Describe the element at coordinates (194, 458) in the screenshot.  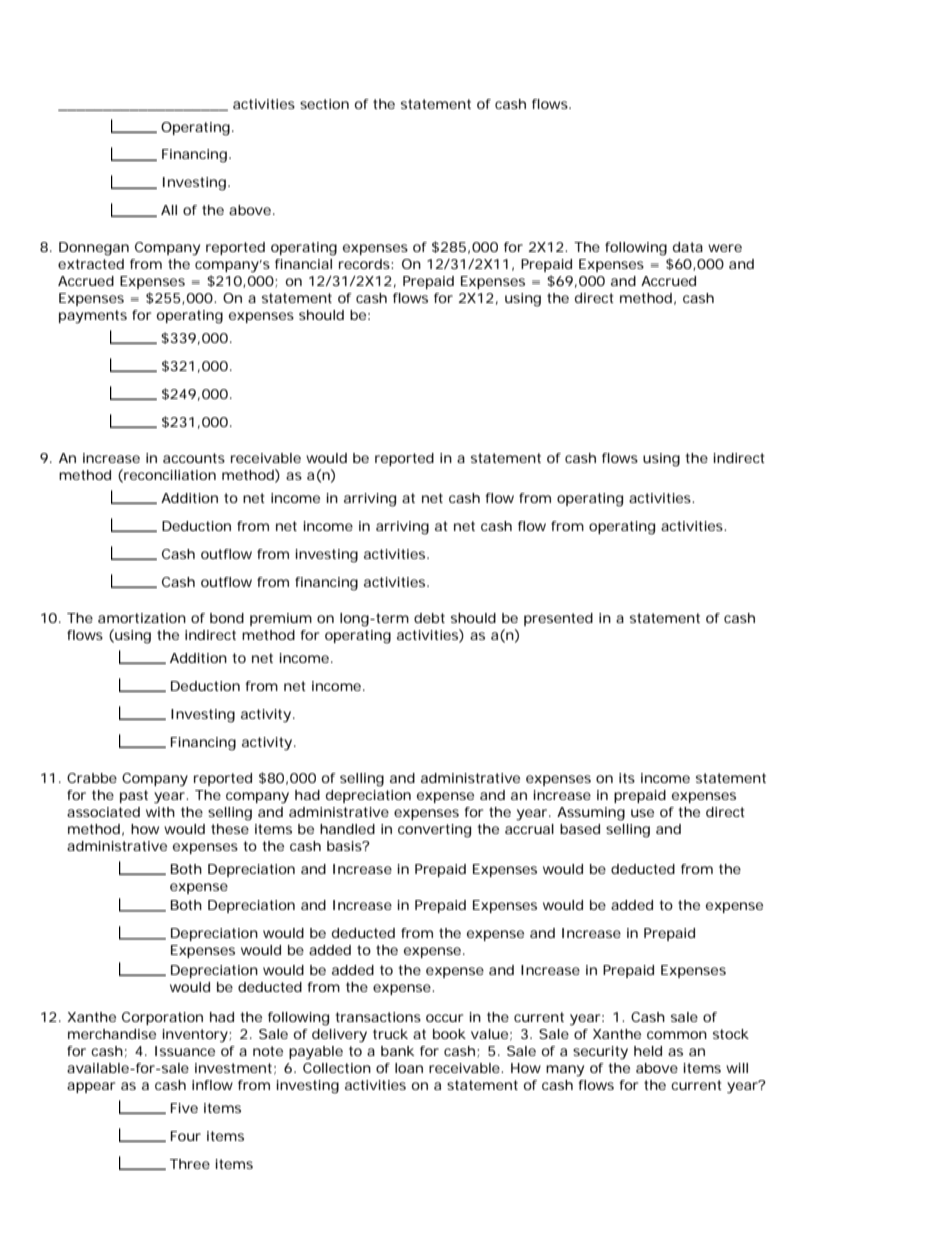
I see `accounts` at that location.
